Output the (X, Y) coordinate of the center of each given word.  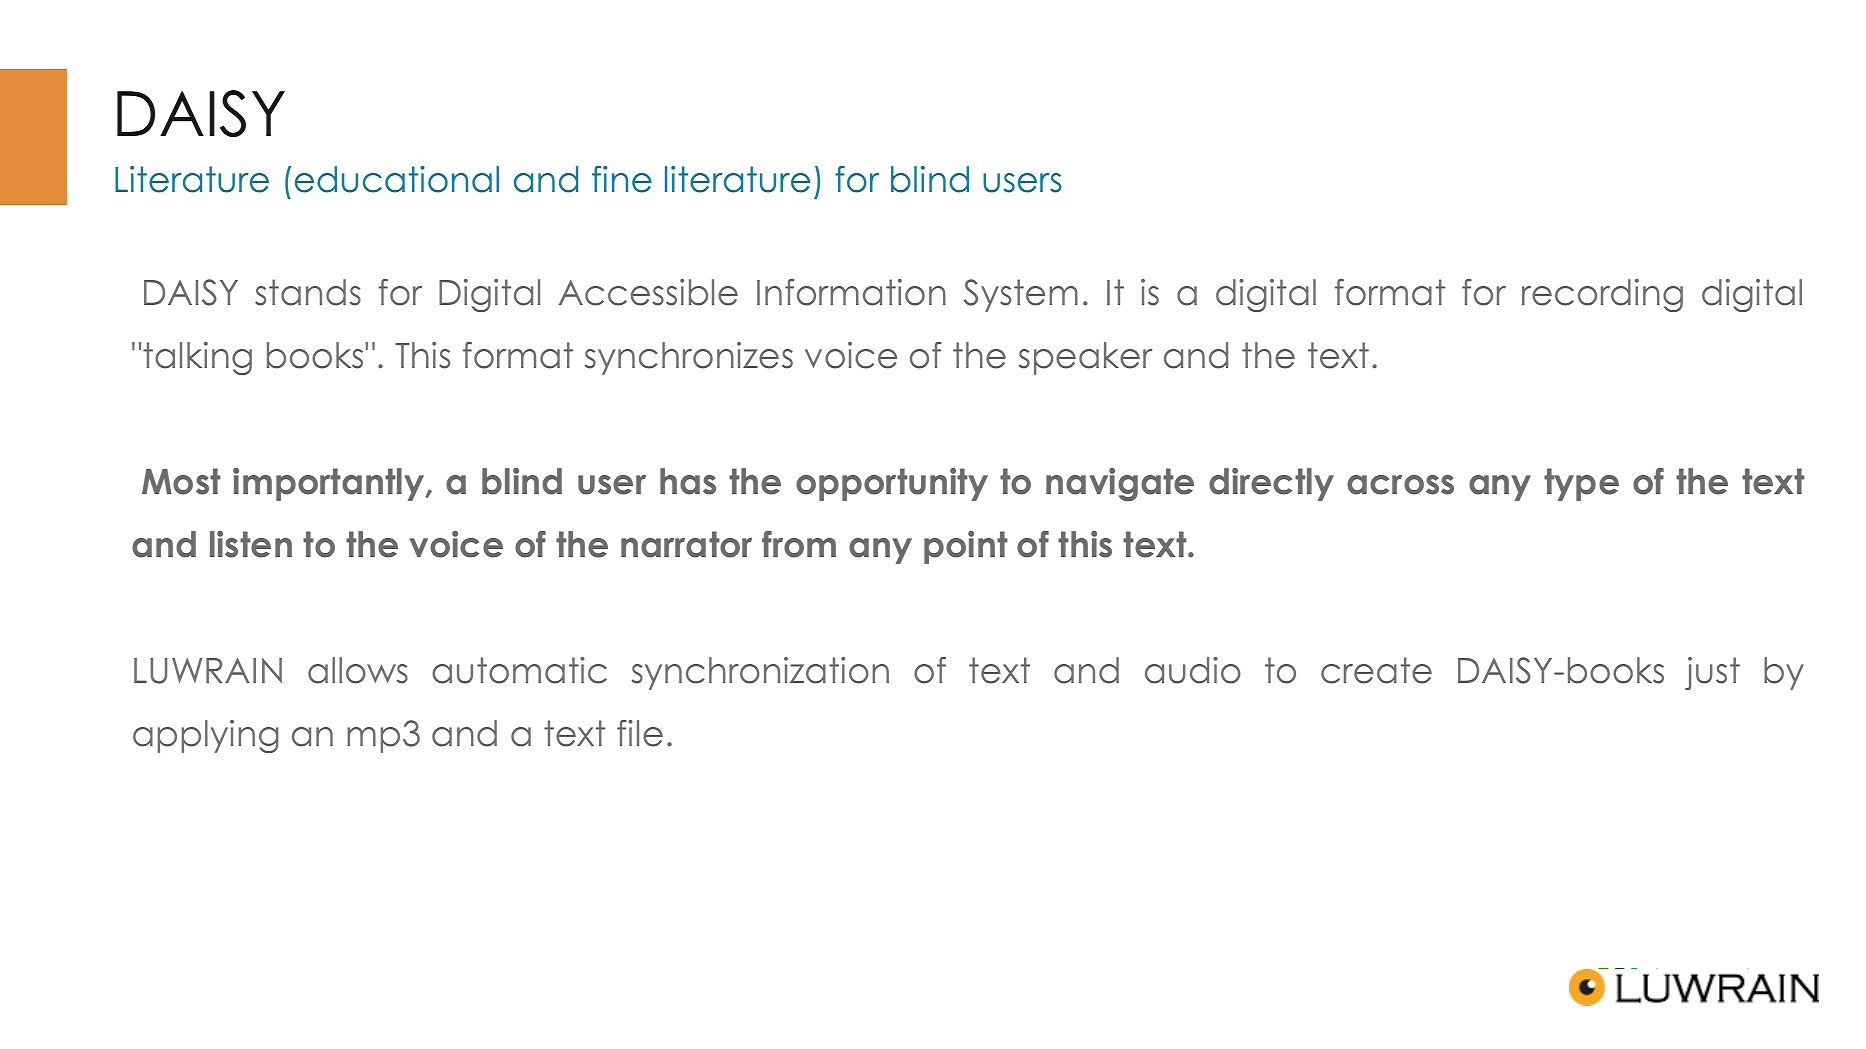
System (1021, 295)
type (1581, 484)
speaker (1086, 358)
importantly (330, 484)
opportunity (892, 484)
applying (206, 736)
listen (251, 544)
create (1376, 670)
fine (622, 179)
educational (397, 179)
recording (1602, 295)
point (966, 547)
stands (308, 292)
